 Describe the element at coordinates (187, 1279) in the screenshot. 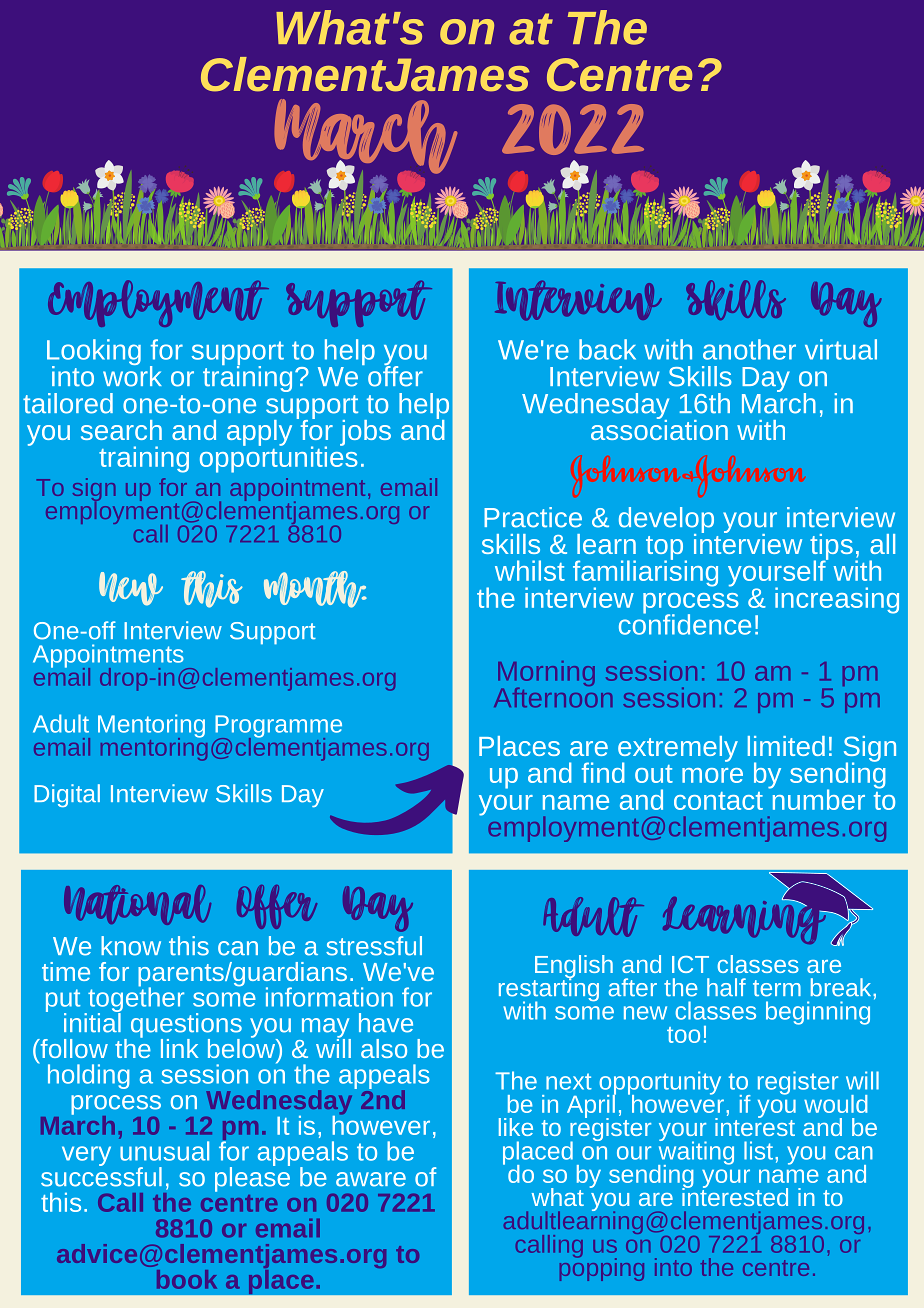

I see `book` at that location.
